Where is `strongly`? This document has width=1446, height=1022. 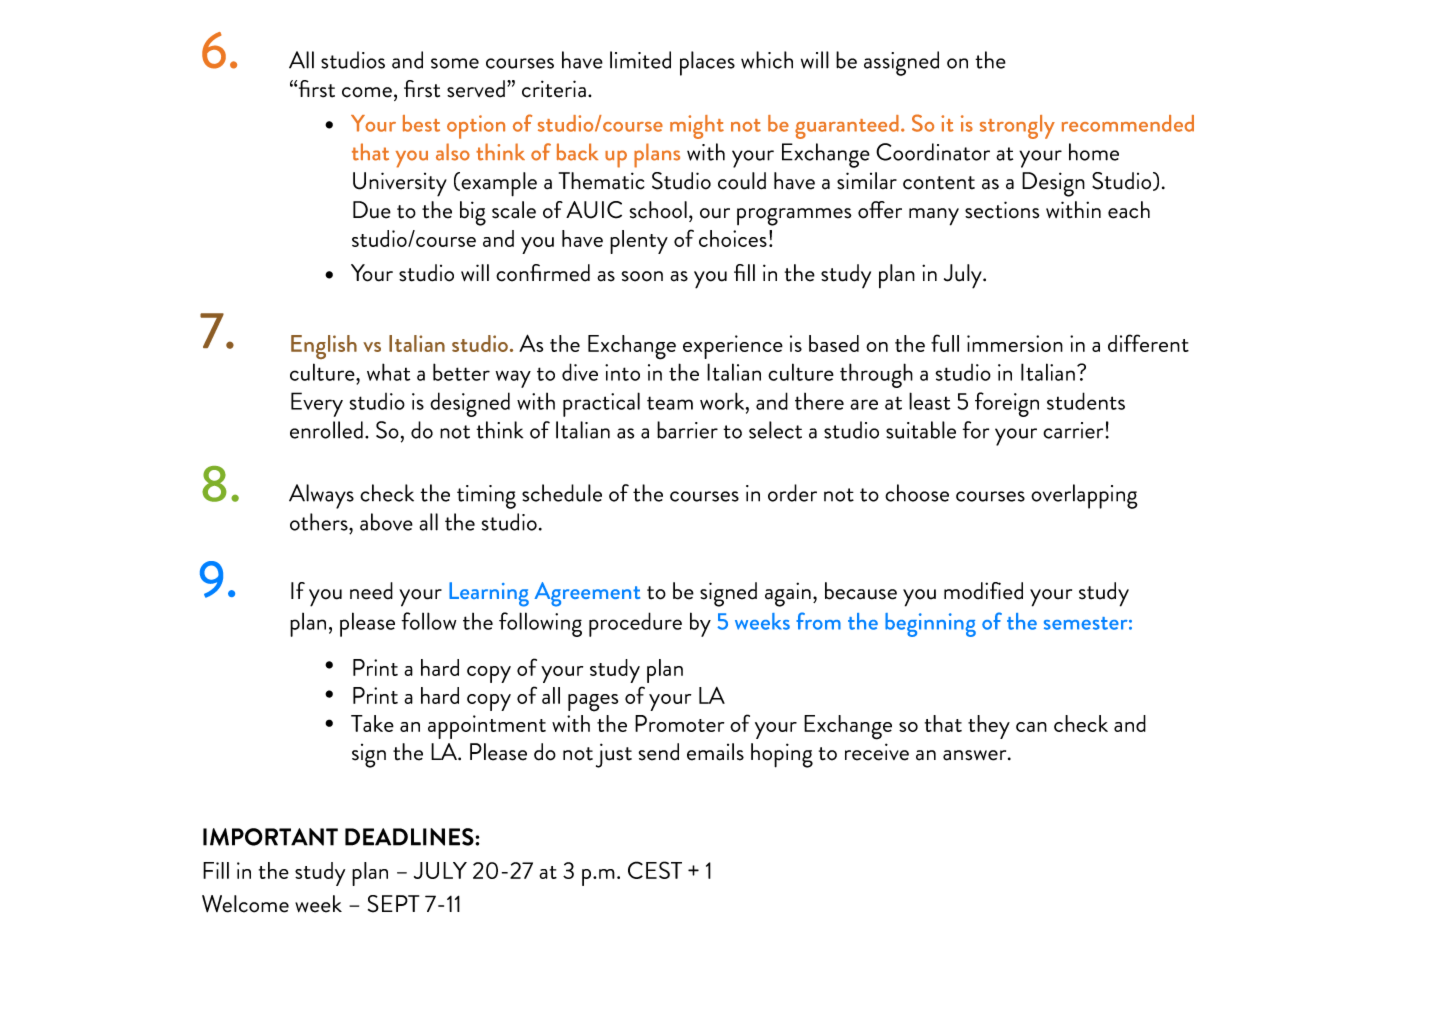
strongly is located at coordinates (1017, 127).
